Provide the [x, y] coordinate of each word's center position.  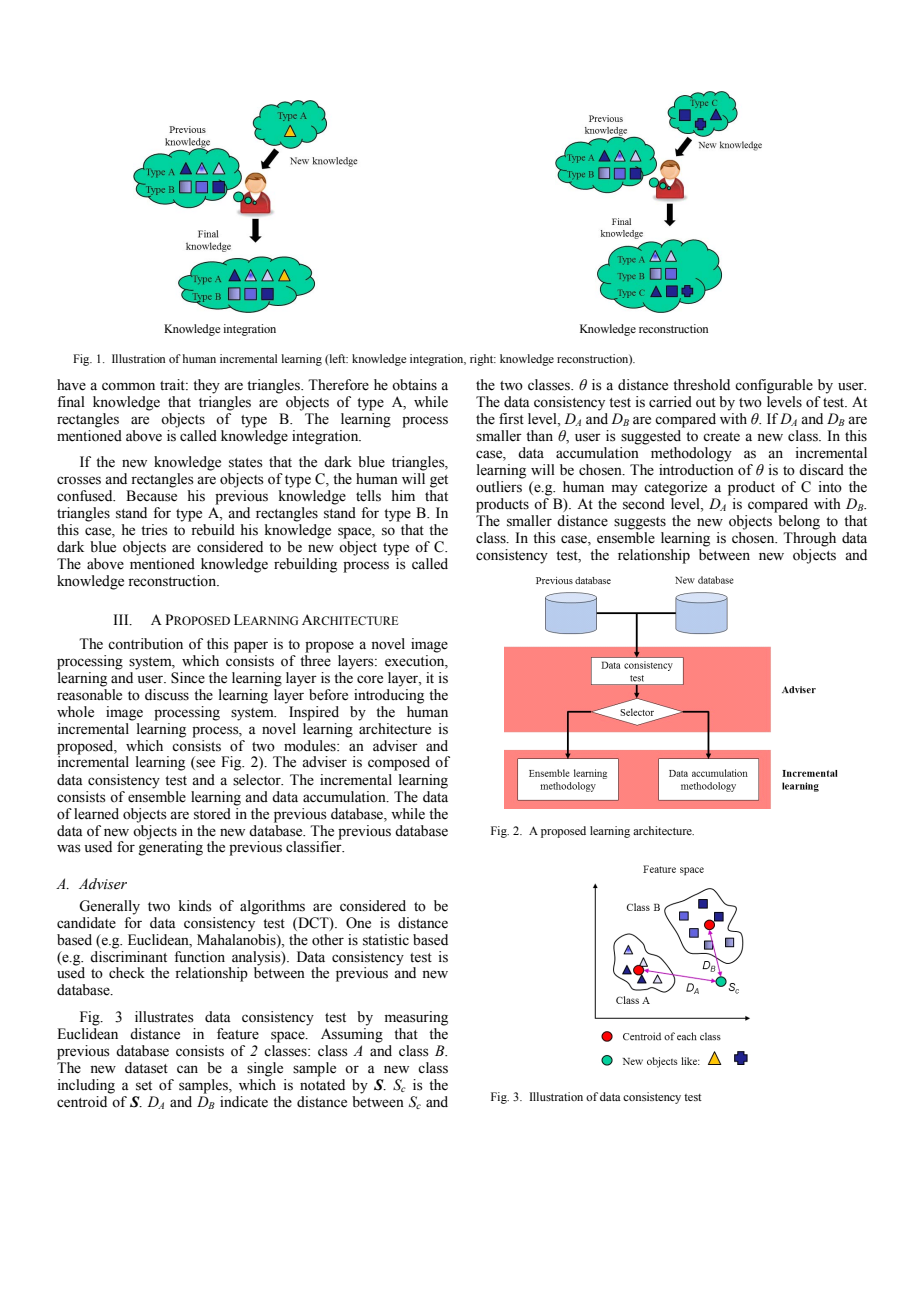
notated [322, 1083]
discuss [167, 695]
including [86, 1086]
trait [173, 384]
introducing [389, 695]
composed [399, 763]
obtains [414, 385]
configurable [774, 386]
